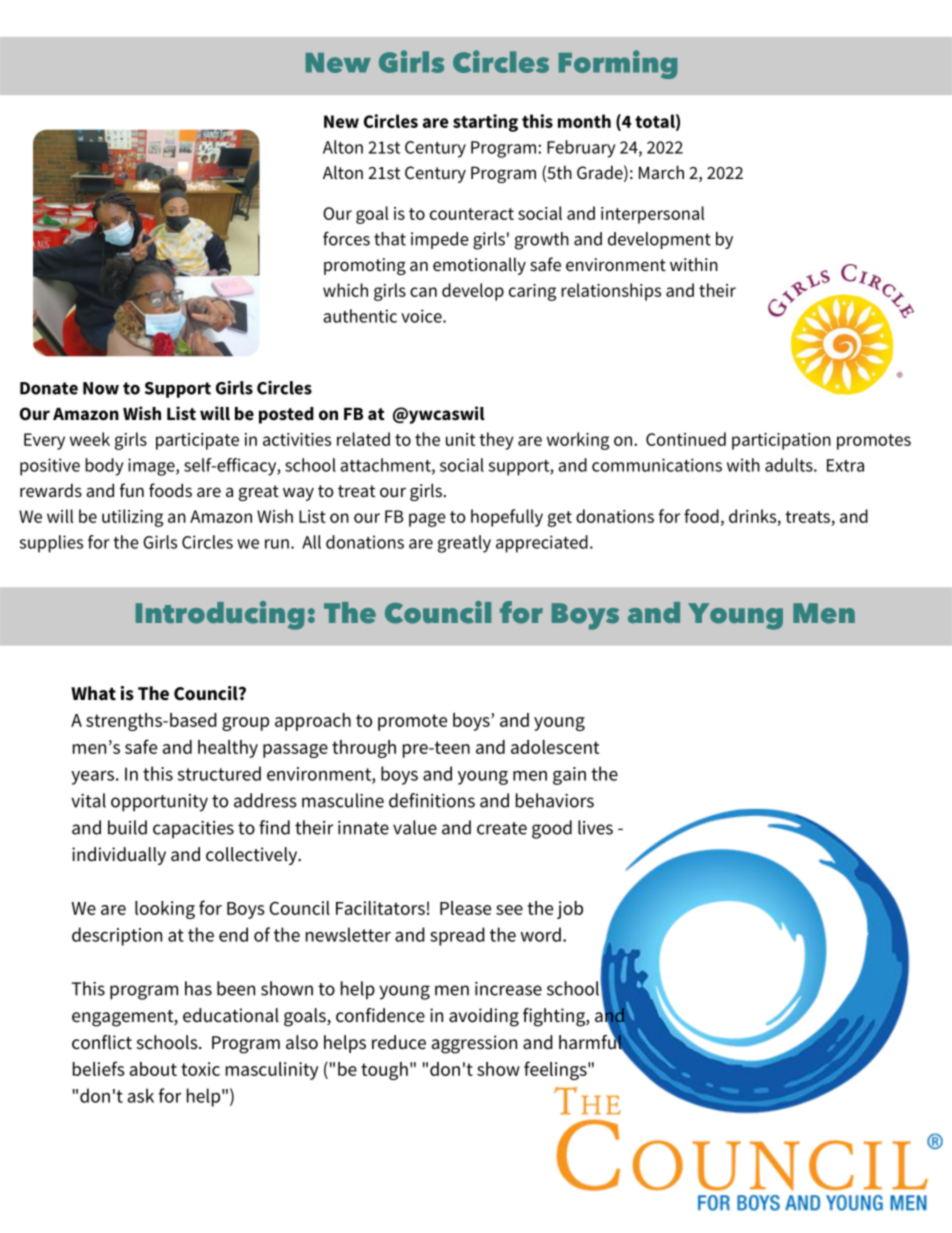  I want to click on starting, so click(485, 123).
